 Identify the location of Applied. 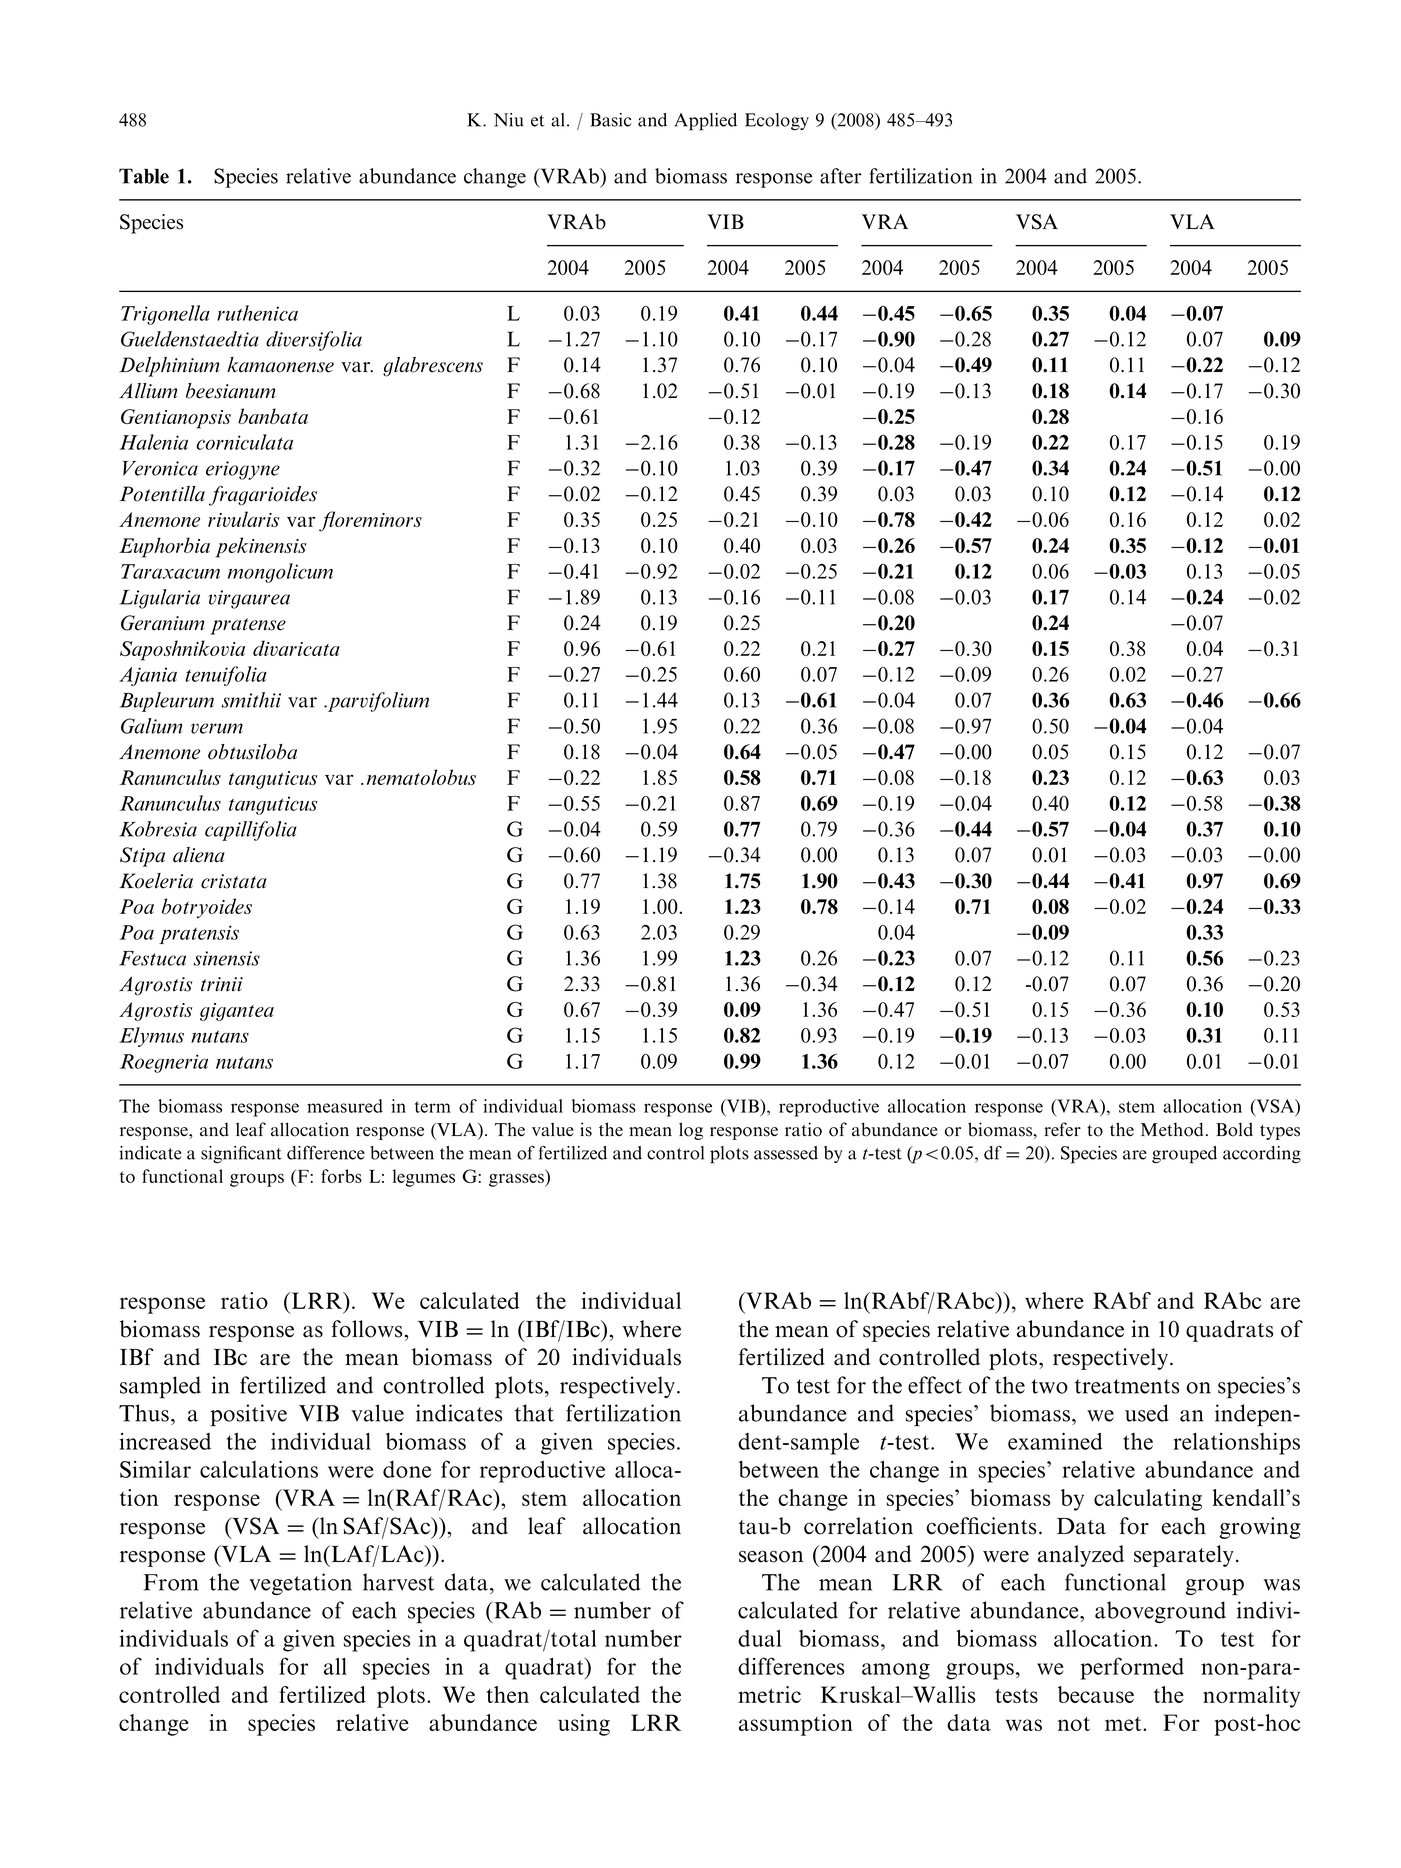
(706, 122).
